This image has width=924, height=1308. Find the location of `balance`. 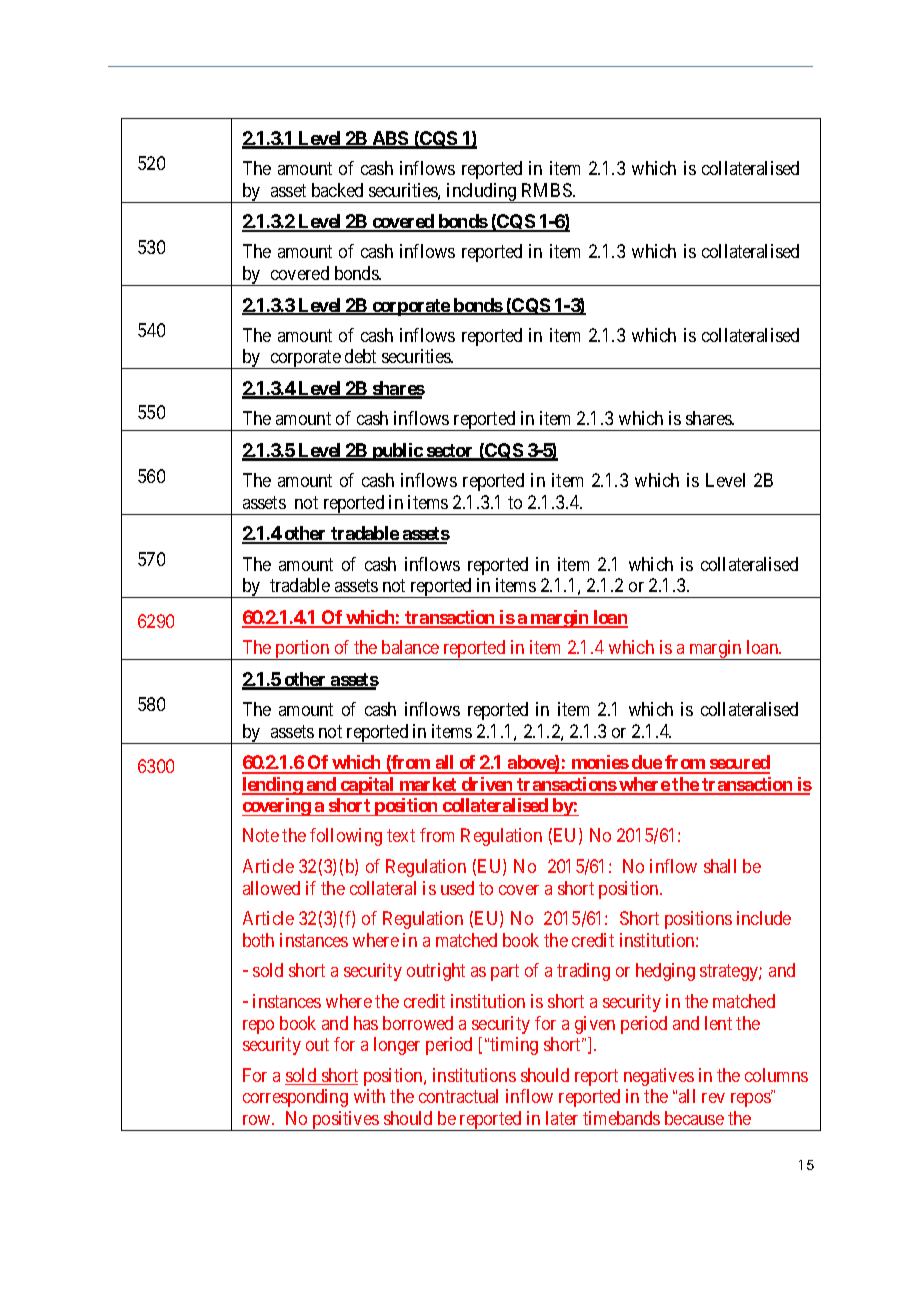

balance is located at coordinates (410, 647).
